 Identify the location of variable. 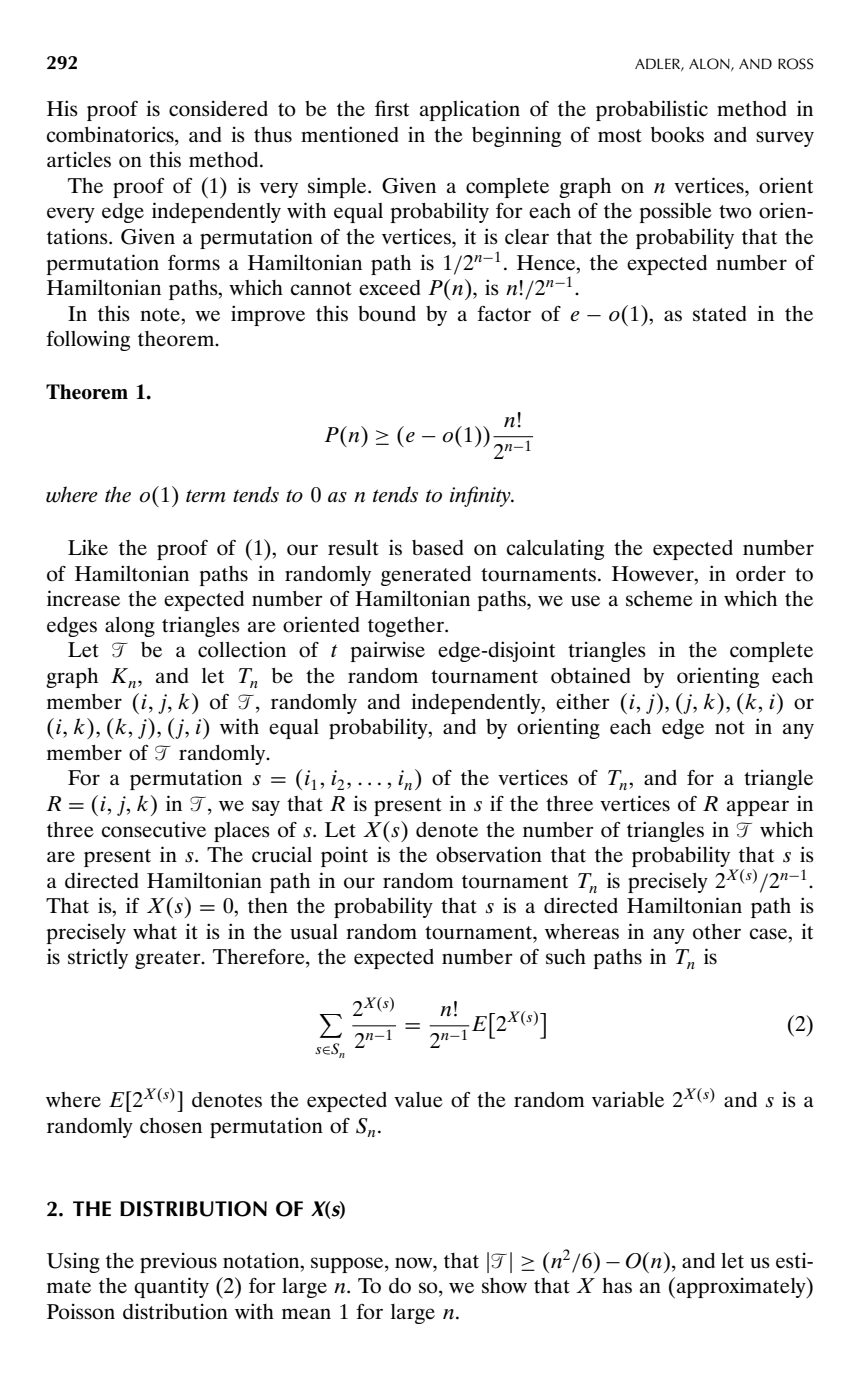
(628, 1099).
